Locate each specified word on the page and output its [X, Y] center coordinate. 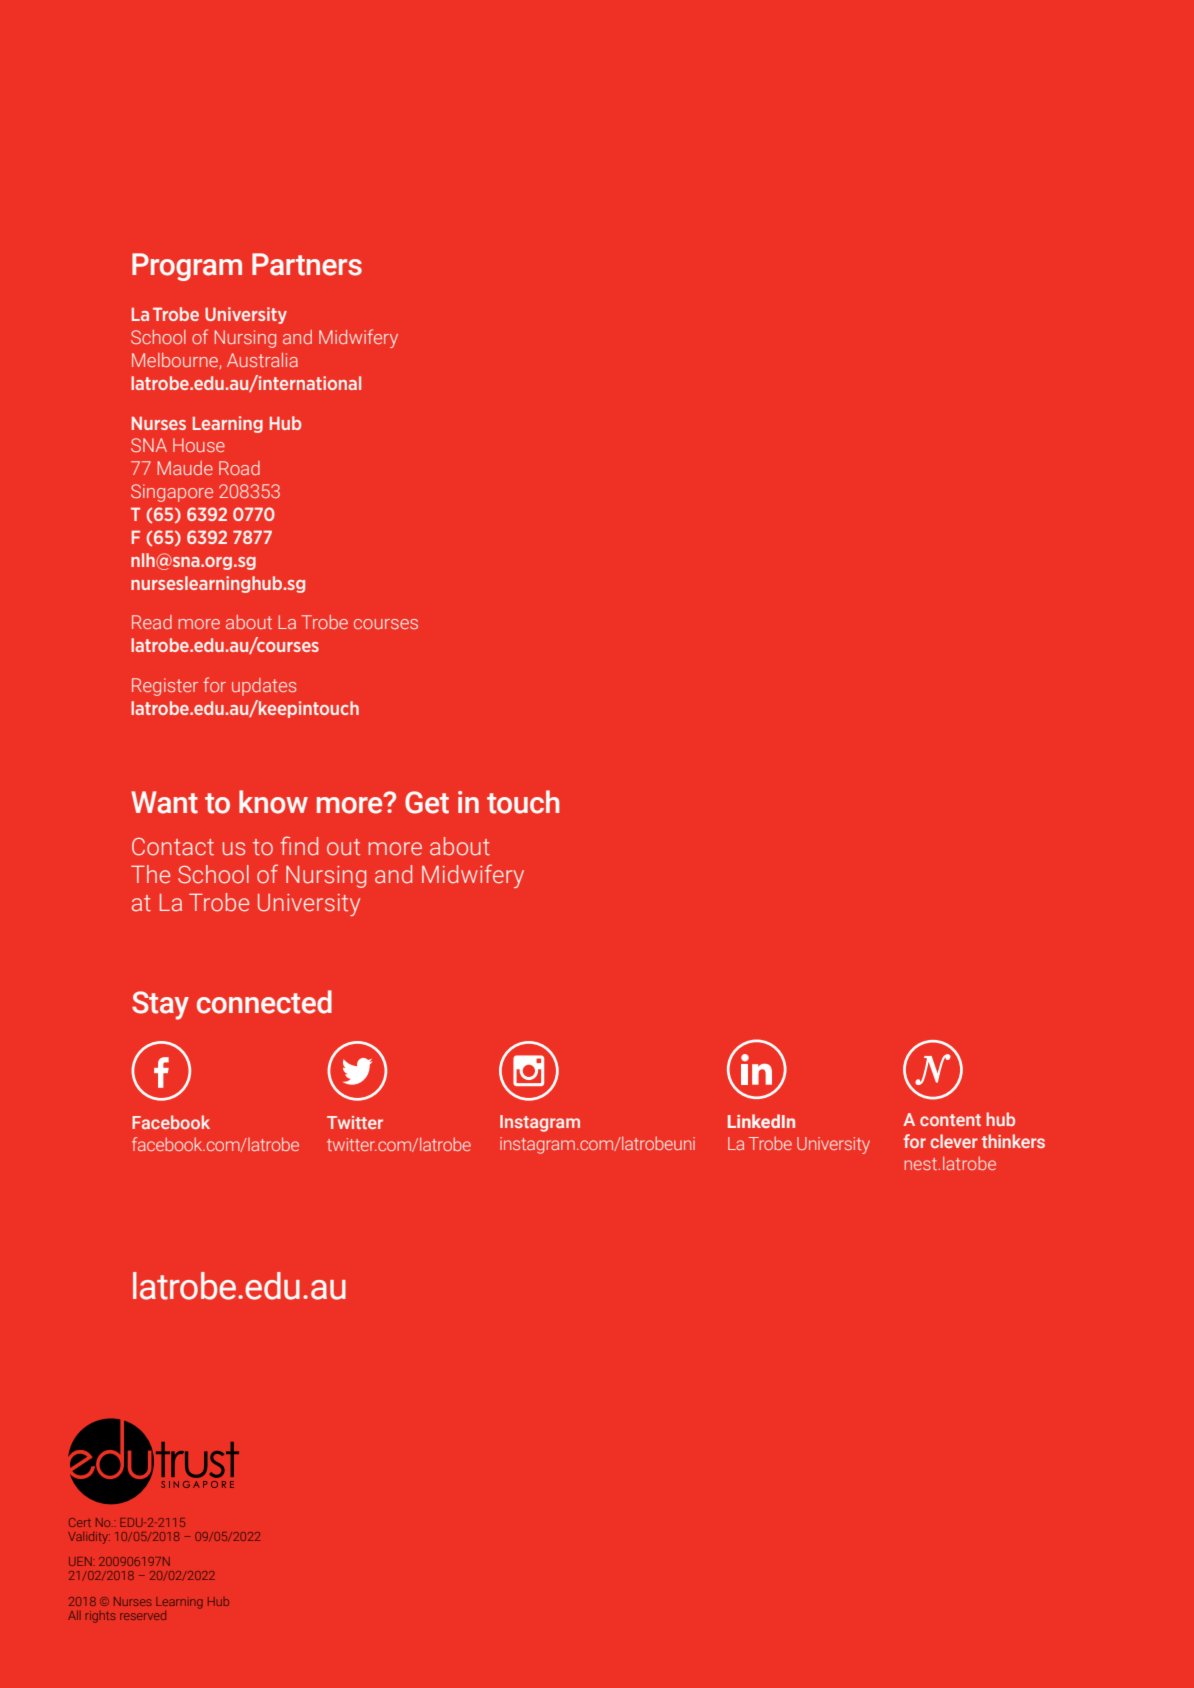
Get [427, 802]
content [950, 1120]
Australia [262, 360]
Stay [160, 1005]
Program [187, 267]
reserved [143, 1615]
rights [100, 1617]
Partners [307, 264]
